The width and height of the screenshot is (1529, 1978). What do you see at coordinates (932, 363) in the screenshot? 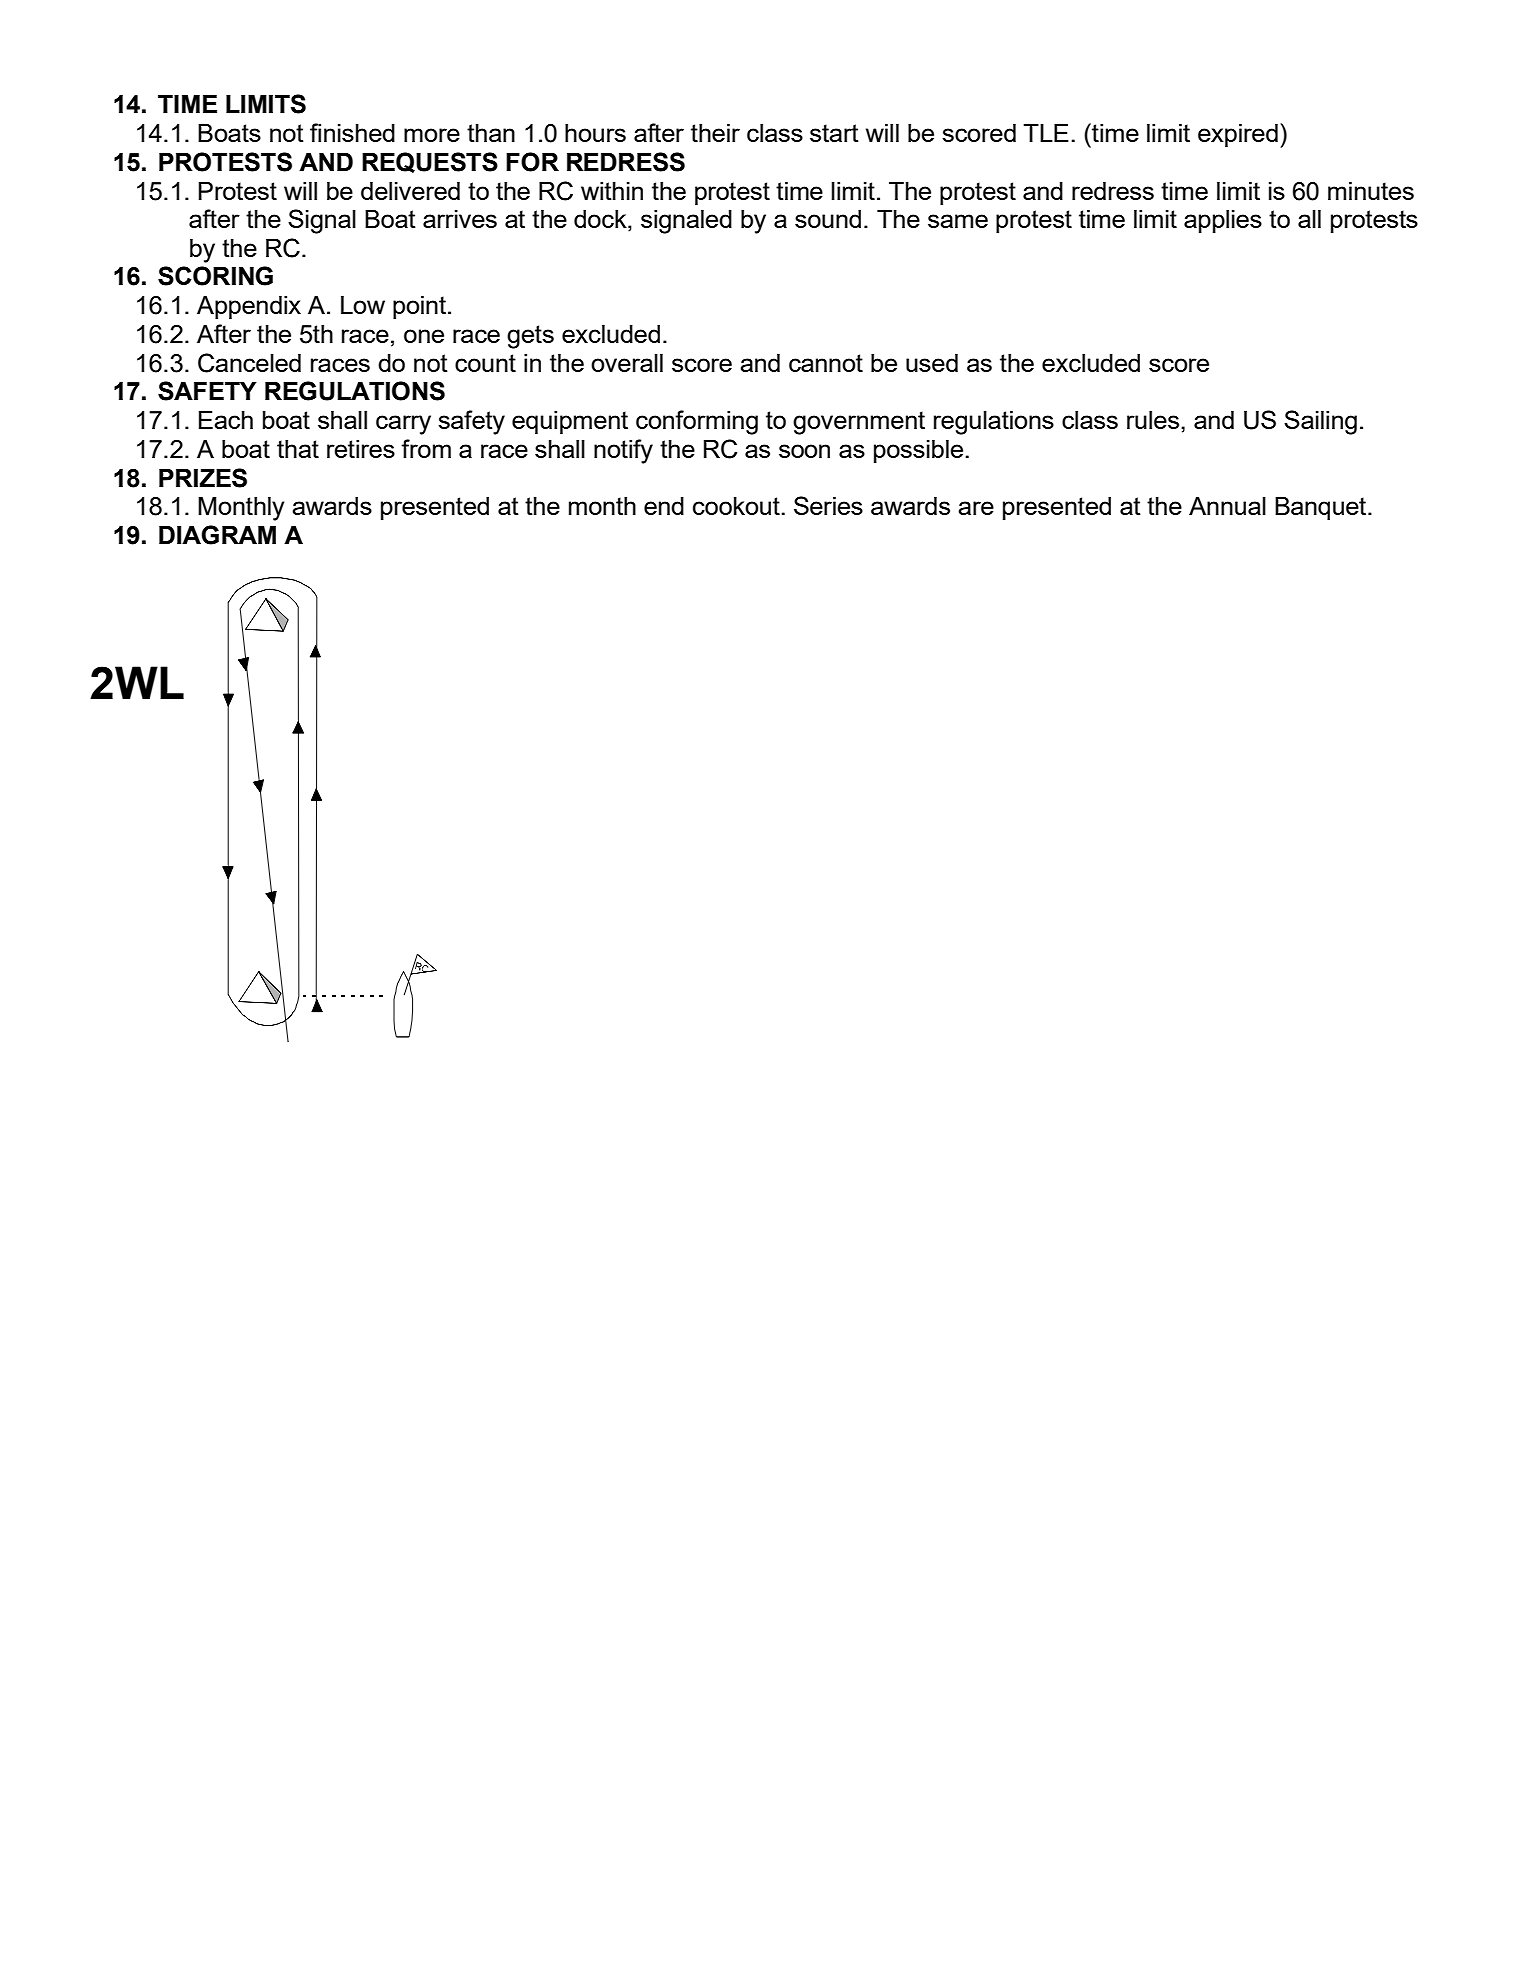
I see `used` at bounding box center [932, 363].
